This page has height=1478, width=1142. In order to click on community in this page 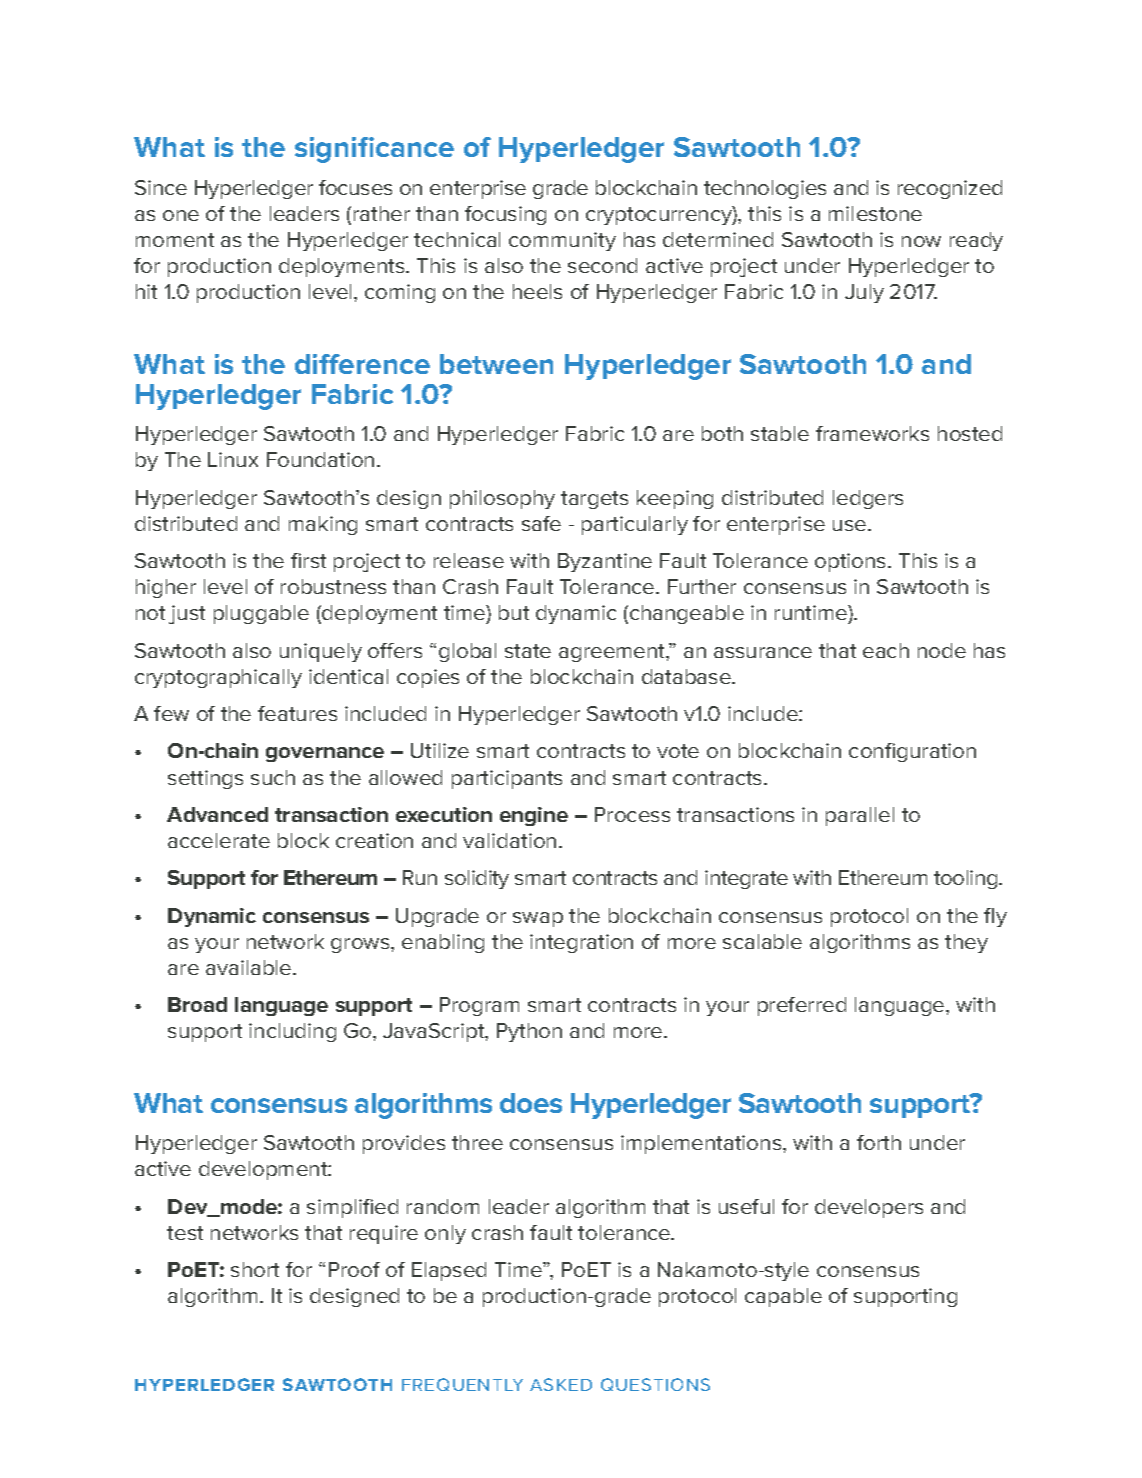, I will do `click(562, 241)`.
